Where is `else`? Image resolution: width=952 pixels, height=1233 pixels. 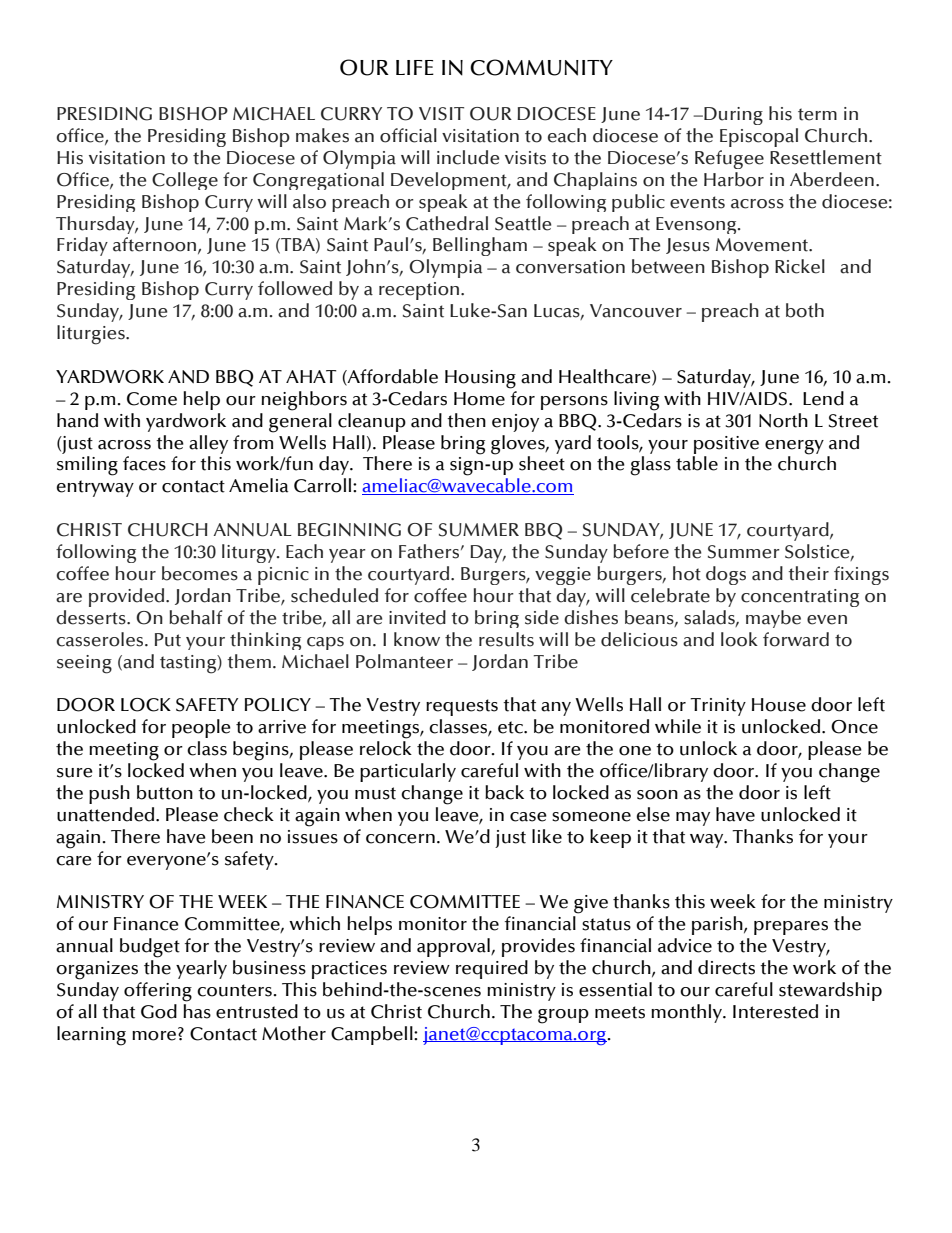 else is located at coordinates (653, 814).
